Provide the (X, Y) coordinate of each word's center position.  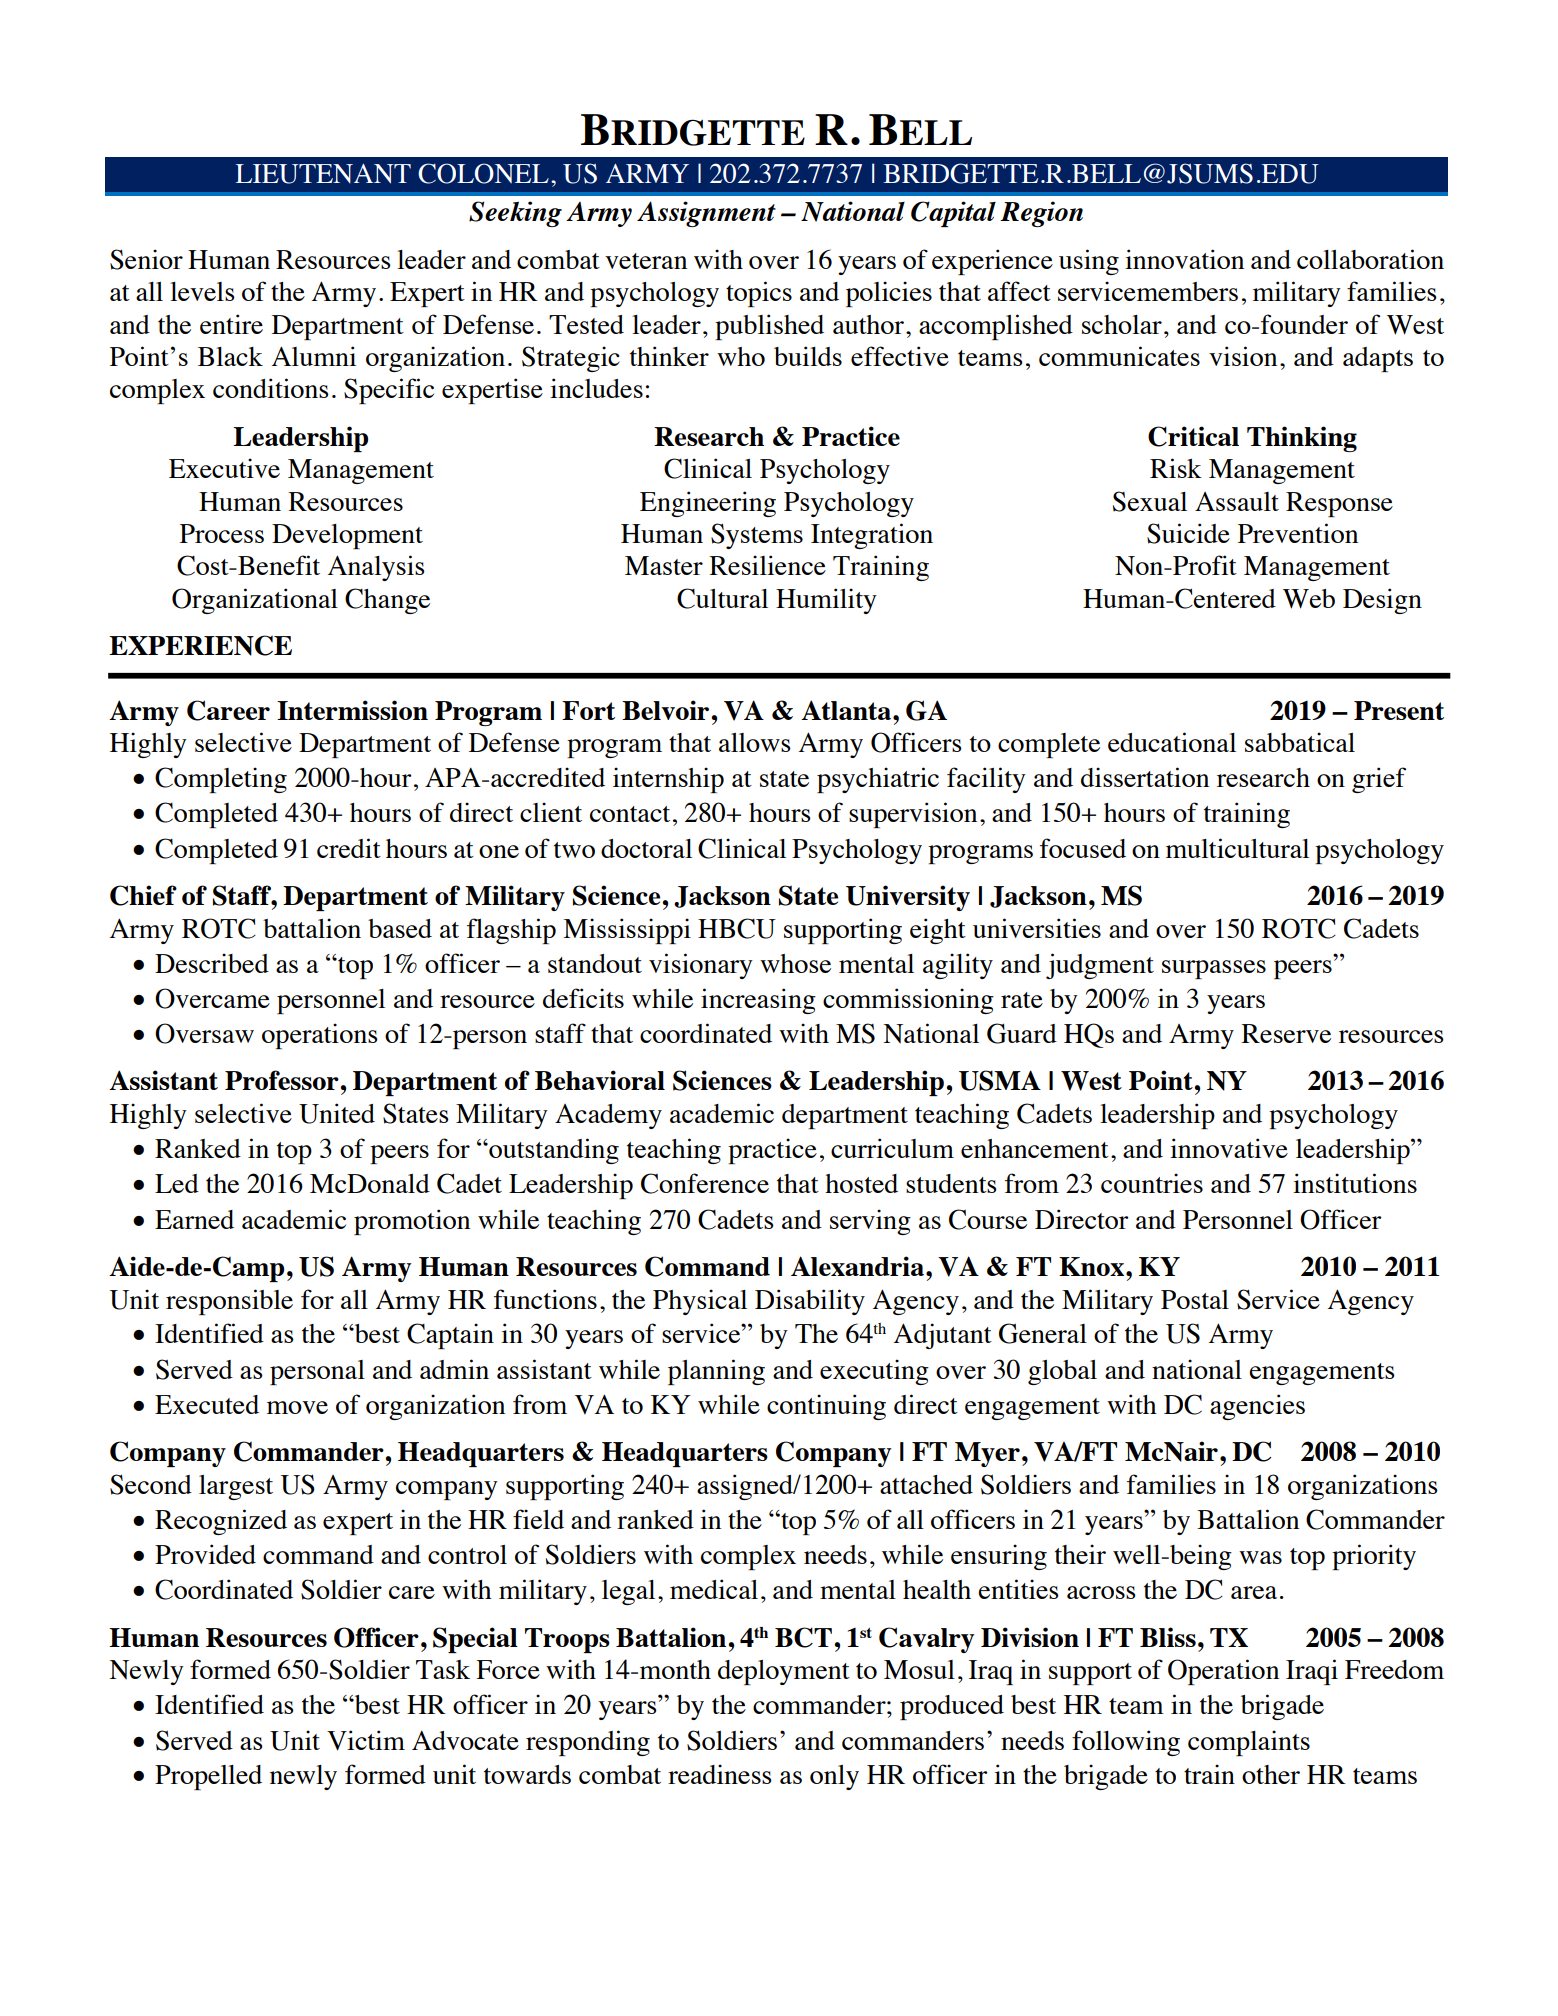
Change (387, 601)
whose (795, 963)
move (297, 1407)
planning (716, 1372)
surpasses (1214, 969)
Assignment (706, 214)
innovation (1184, 259)
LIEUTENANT (323, 174)
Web (1309, 599)
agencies (1257, 1407)
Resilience (767, 565)
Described (212, 963)
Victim (366, 1740)
